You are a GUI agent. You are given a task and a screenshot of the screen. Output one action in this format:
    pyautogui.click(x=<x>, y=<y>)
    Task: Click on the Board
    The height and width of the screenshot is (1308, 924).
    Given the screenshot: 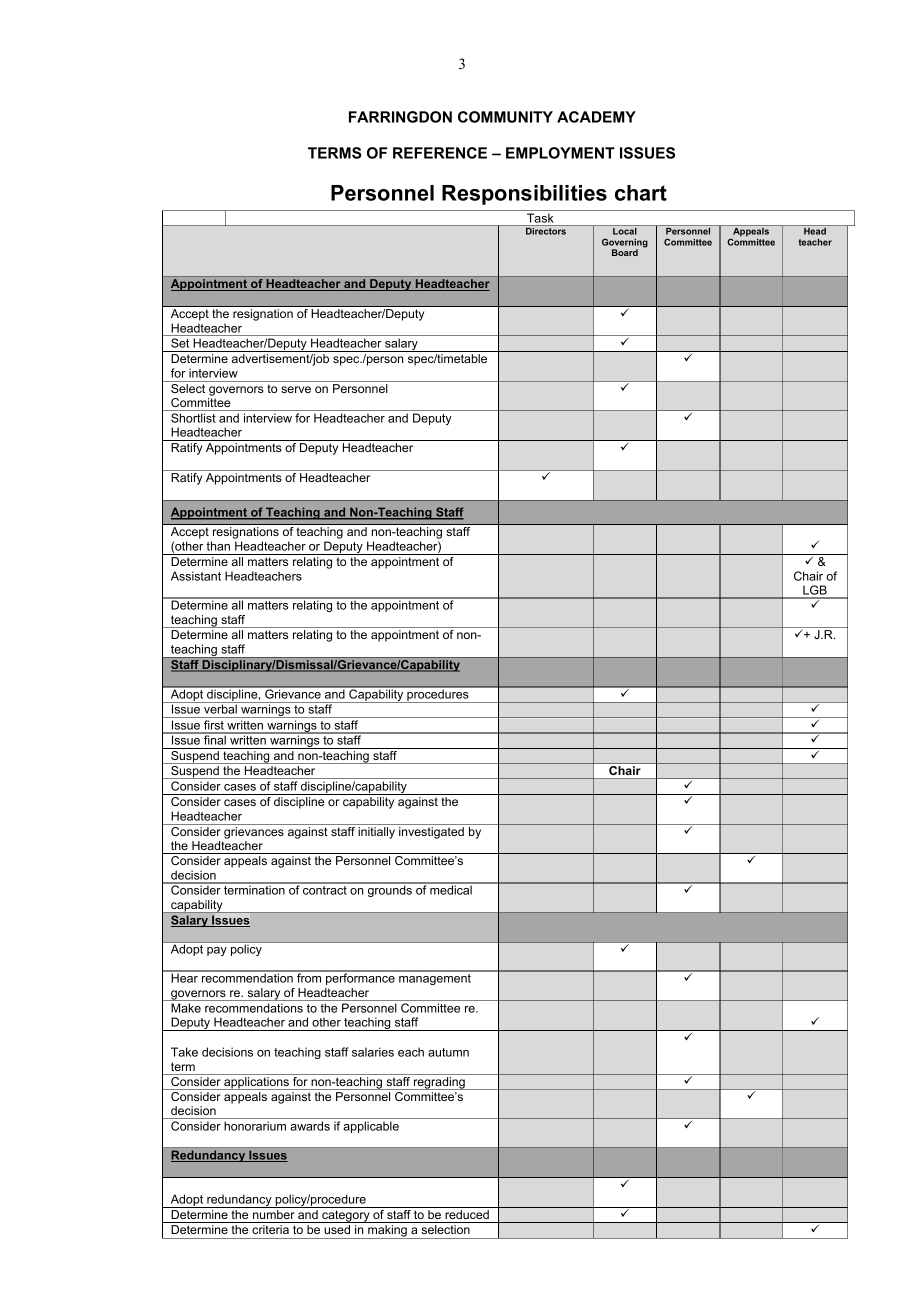 What is the action you would take?
    pyautogui.click(x=625, y=252)
